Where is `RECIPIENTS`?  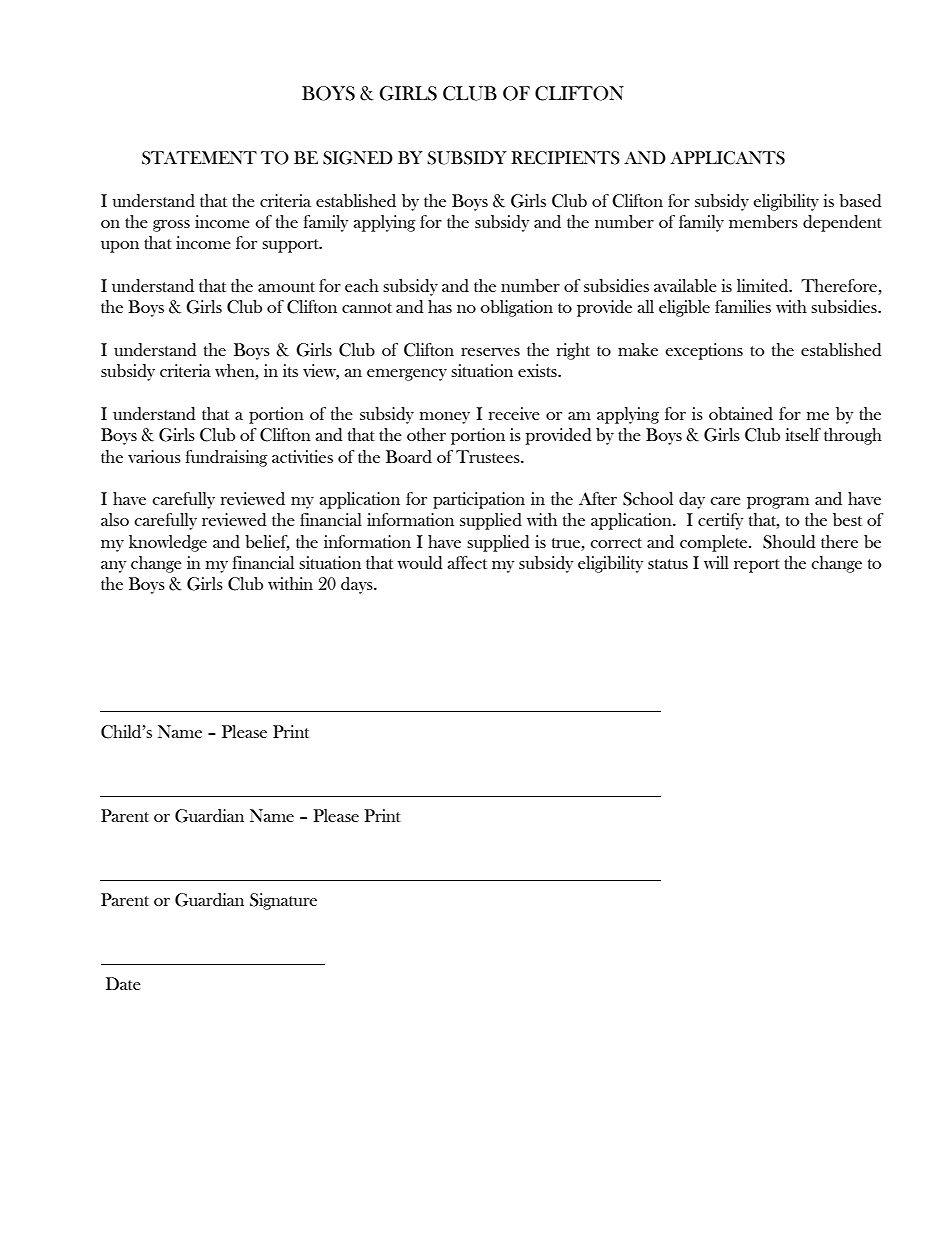
RECIPIENTS is located at coordinates (565, 158).
